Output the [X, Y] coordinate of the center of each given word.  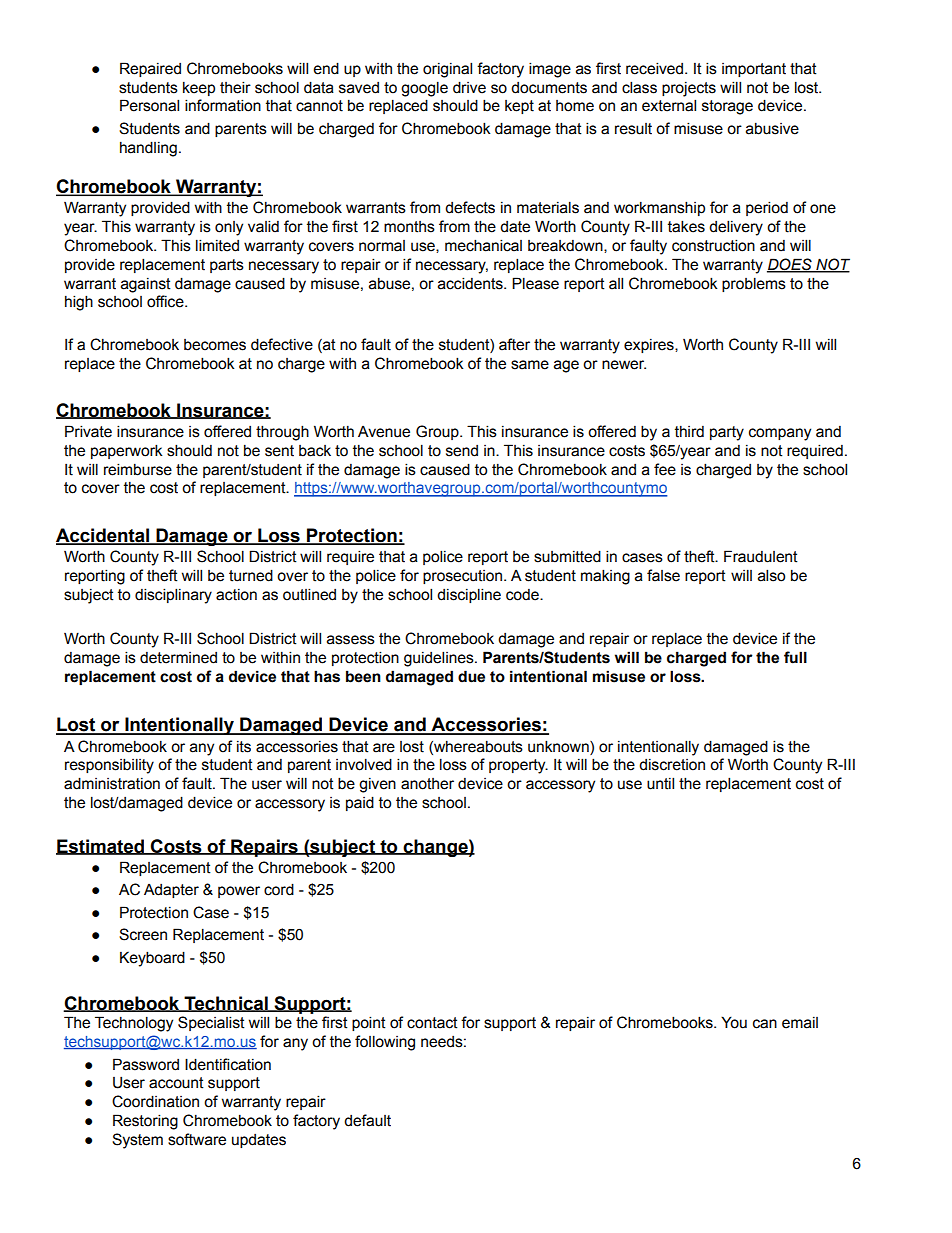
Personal [149, 105]
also [771, 575]
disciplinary [173, 596]
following [385, 1043]
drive [469, 87]
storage [727, 107]
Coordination [155, 1101]
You [734, 1022]
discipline [469, 595]
